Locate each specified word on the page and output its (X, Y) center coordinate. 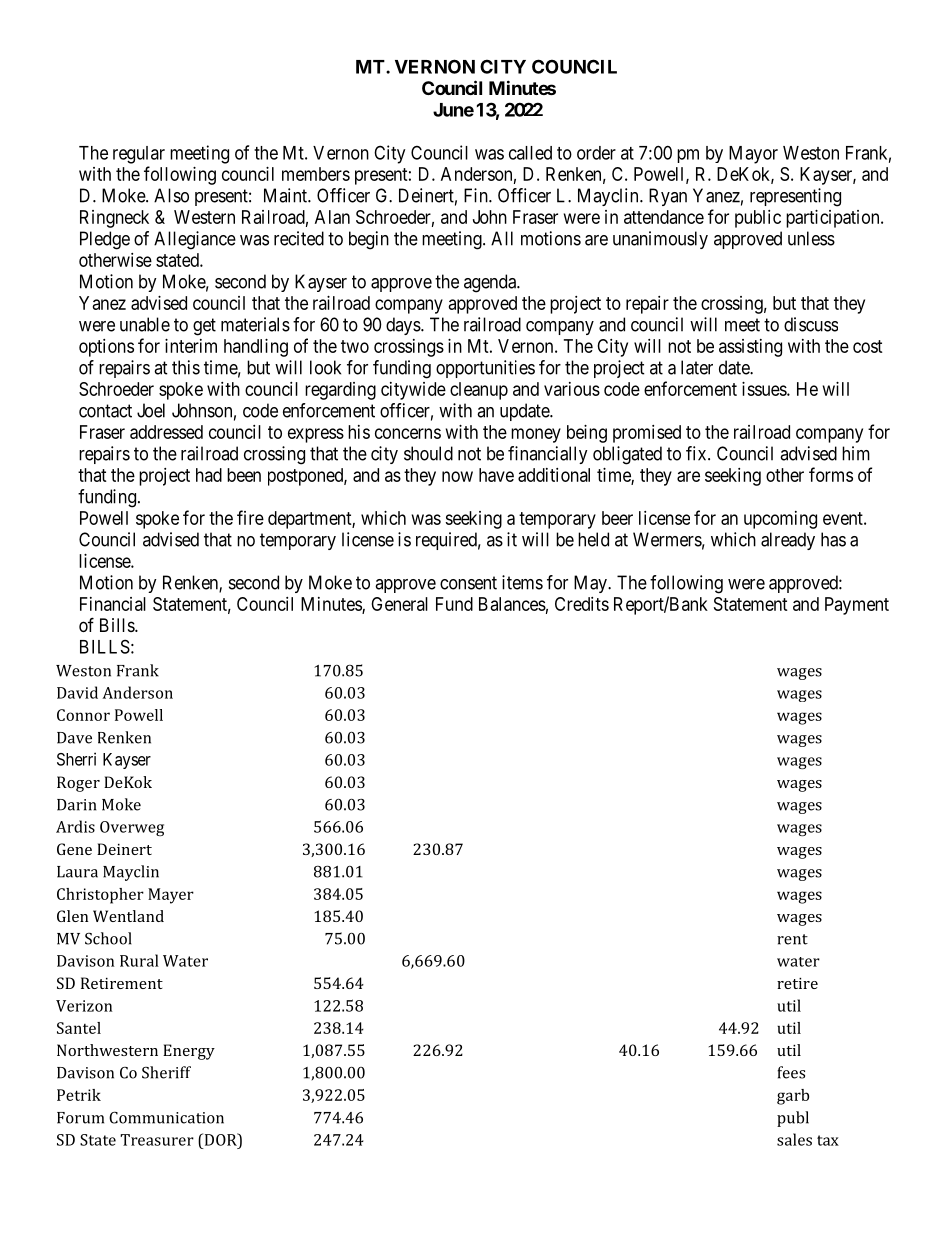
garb (793, 1097)
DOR (220, 1139)
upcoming (780, 520)
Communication (166, 1117)
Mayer (171, 896)
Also (171, 195)
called (530, 153)
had (209, 475)
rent (792, 939)
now (457, 476)
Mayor (753, 155)
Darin (76, 805)
